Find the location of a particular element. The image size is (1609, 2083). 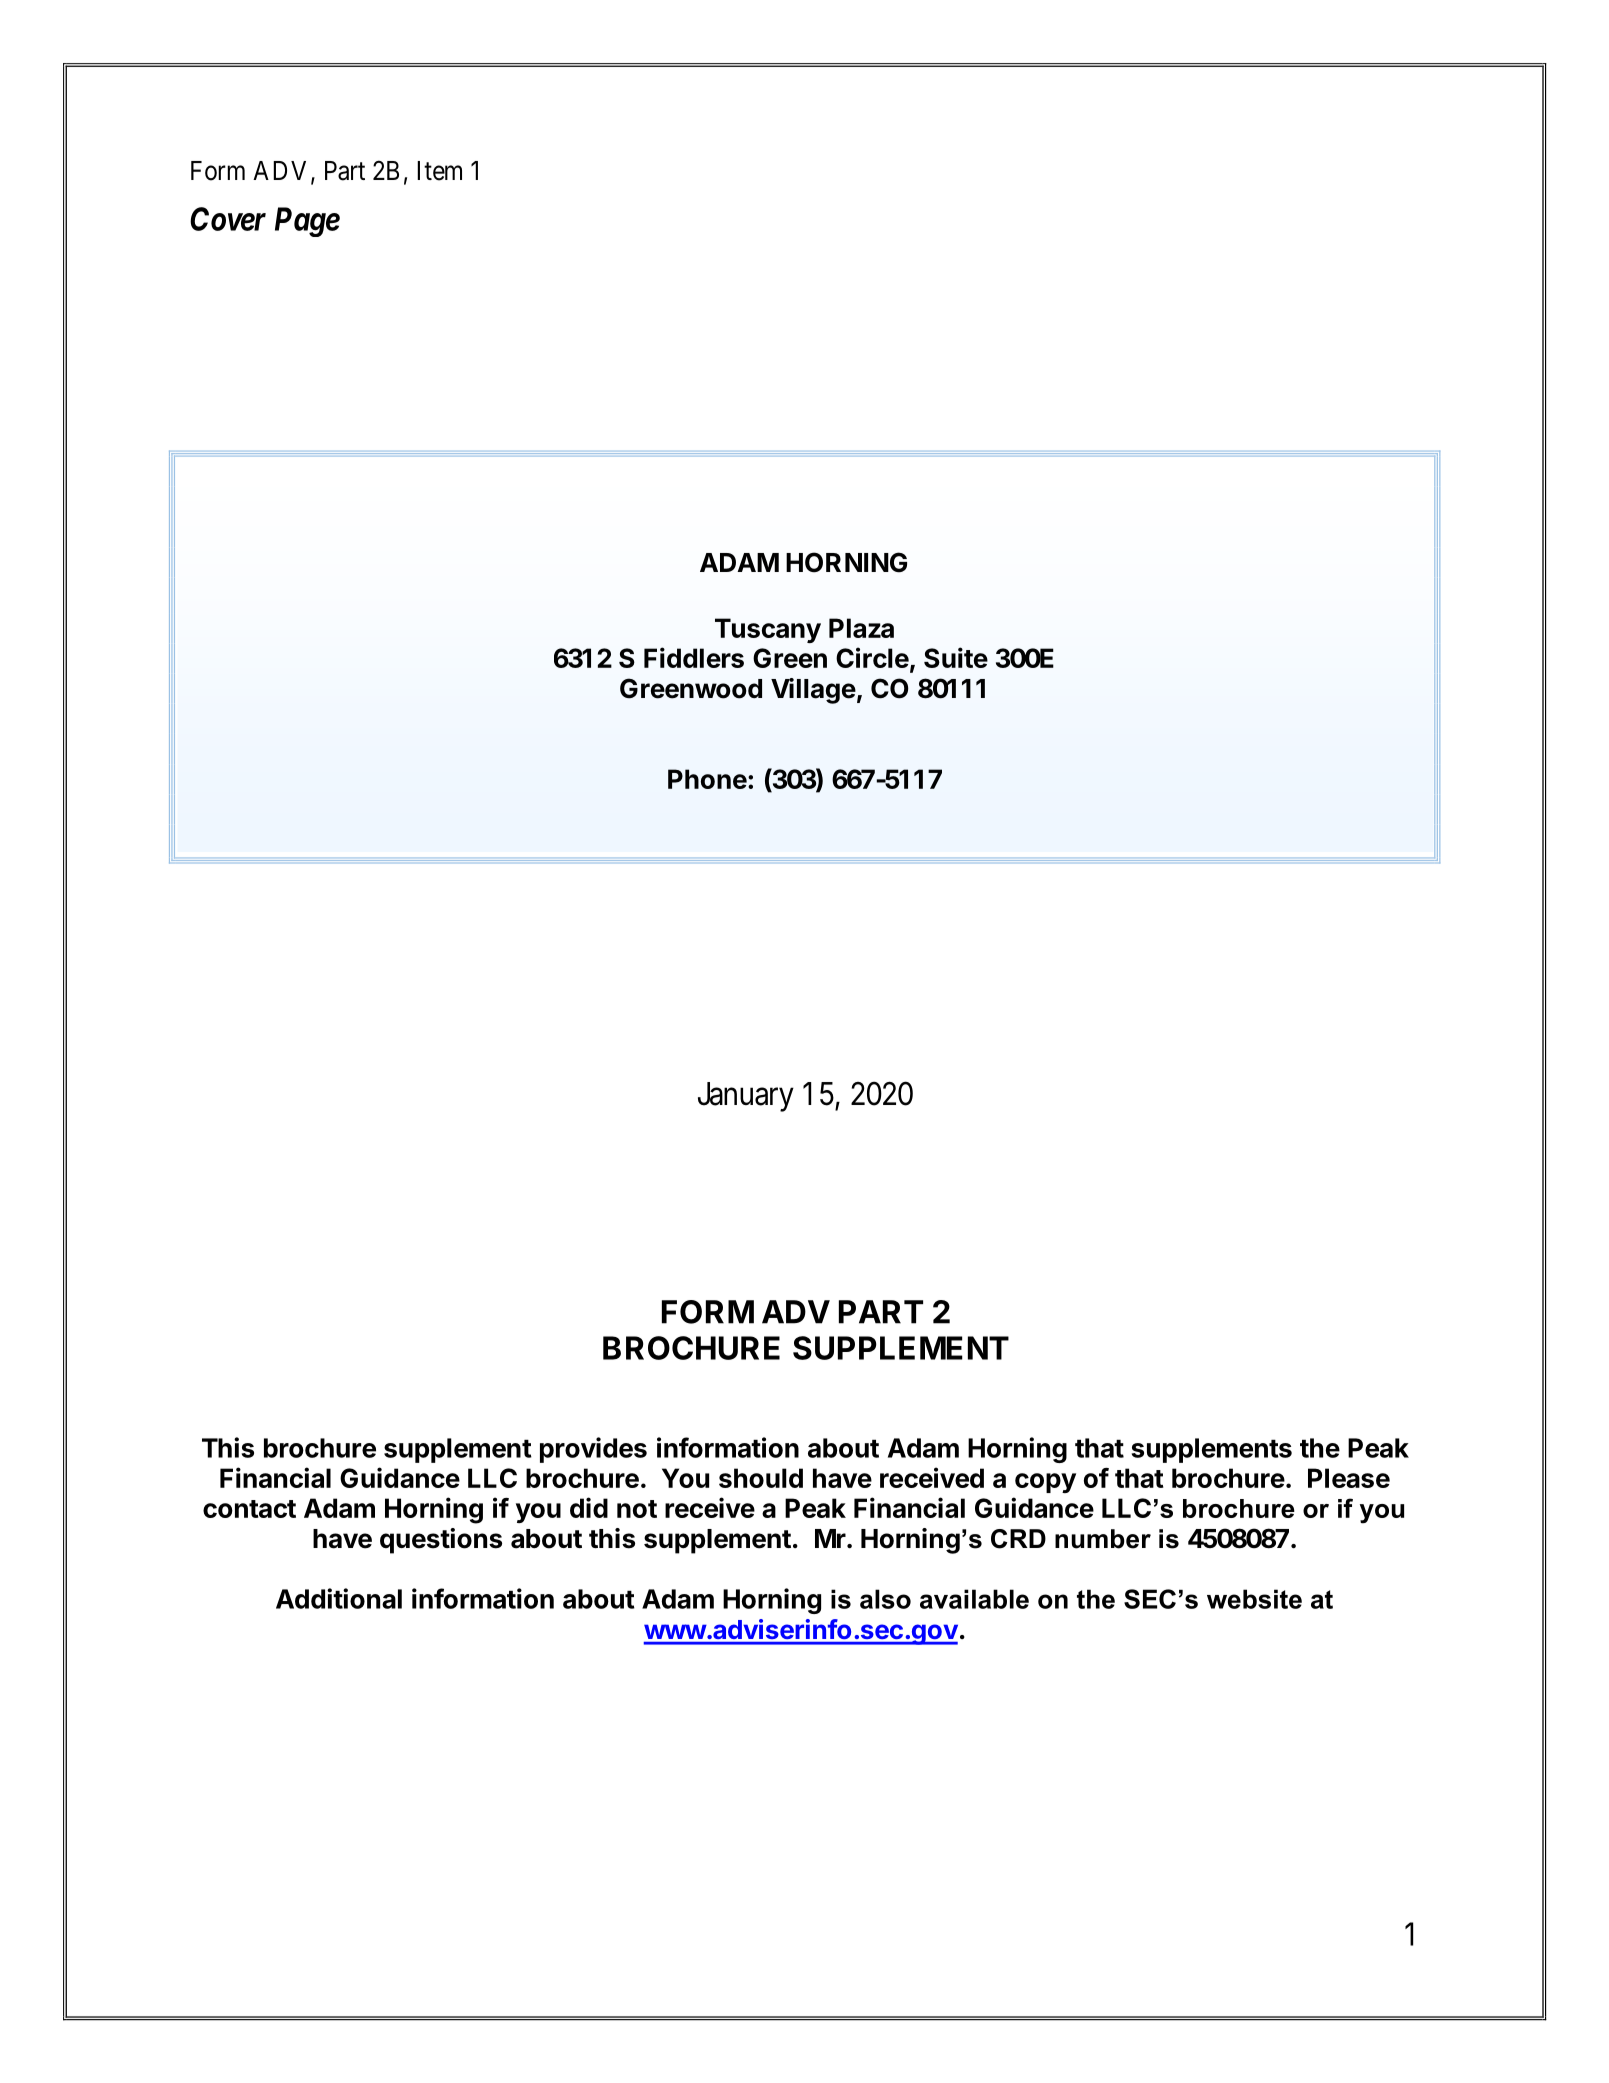

Village is located at coordinates (813, 691).
